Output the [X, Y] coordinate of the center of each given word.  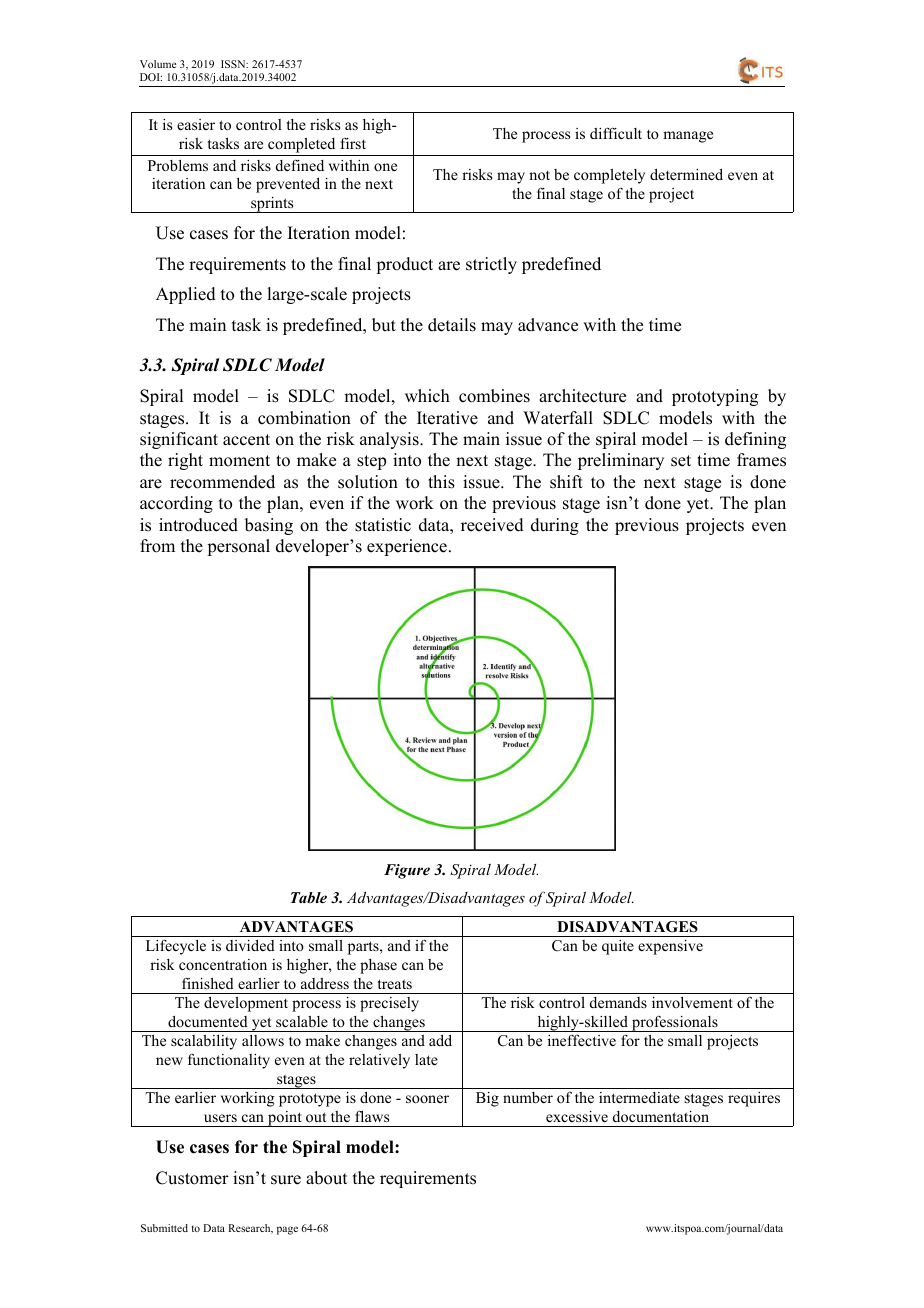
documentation [661, 1116]
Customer [192, 1178]
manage [688, 137]
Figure [407, 871]
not [539, 175]
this [441, 482]
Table [309, 897]
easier [196, 124]
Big [487, 1099]
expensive [670, 947]
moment [239, 461]
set [681, 461]
